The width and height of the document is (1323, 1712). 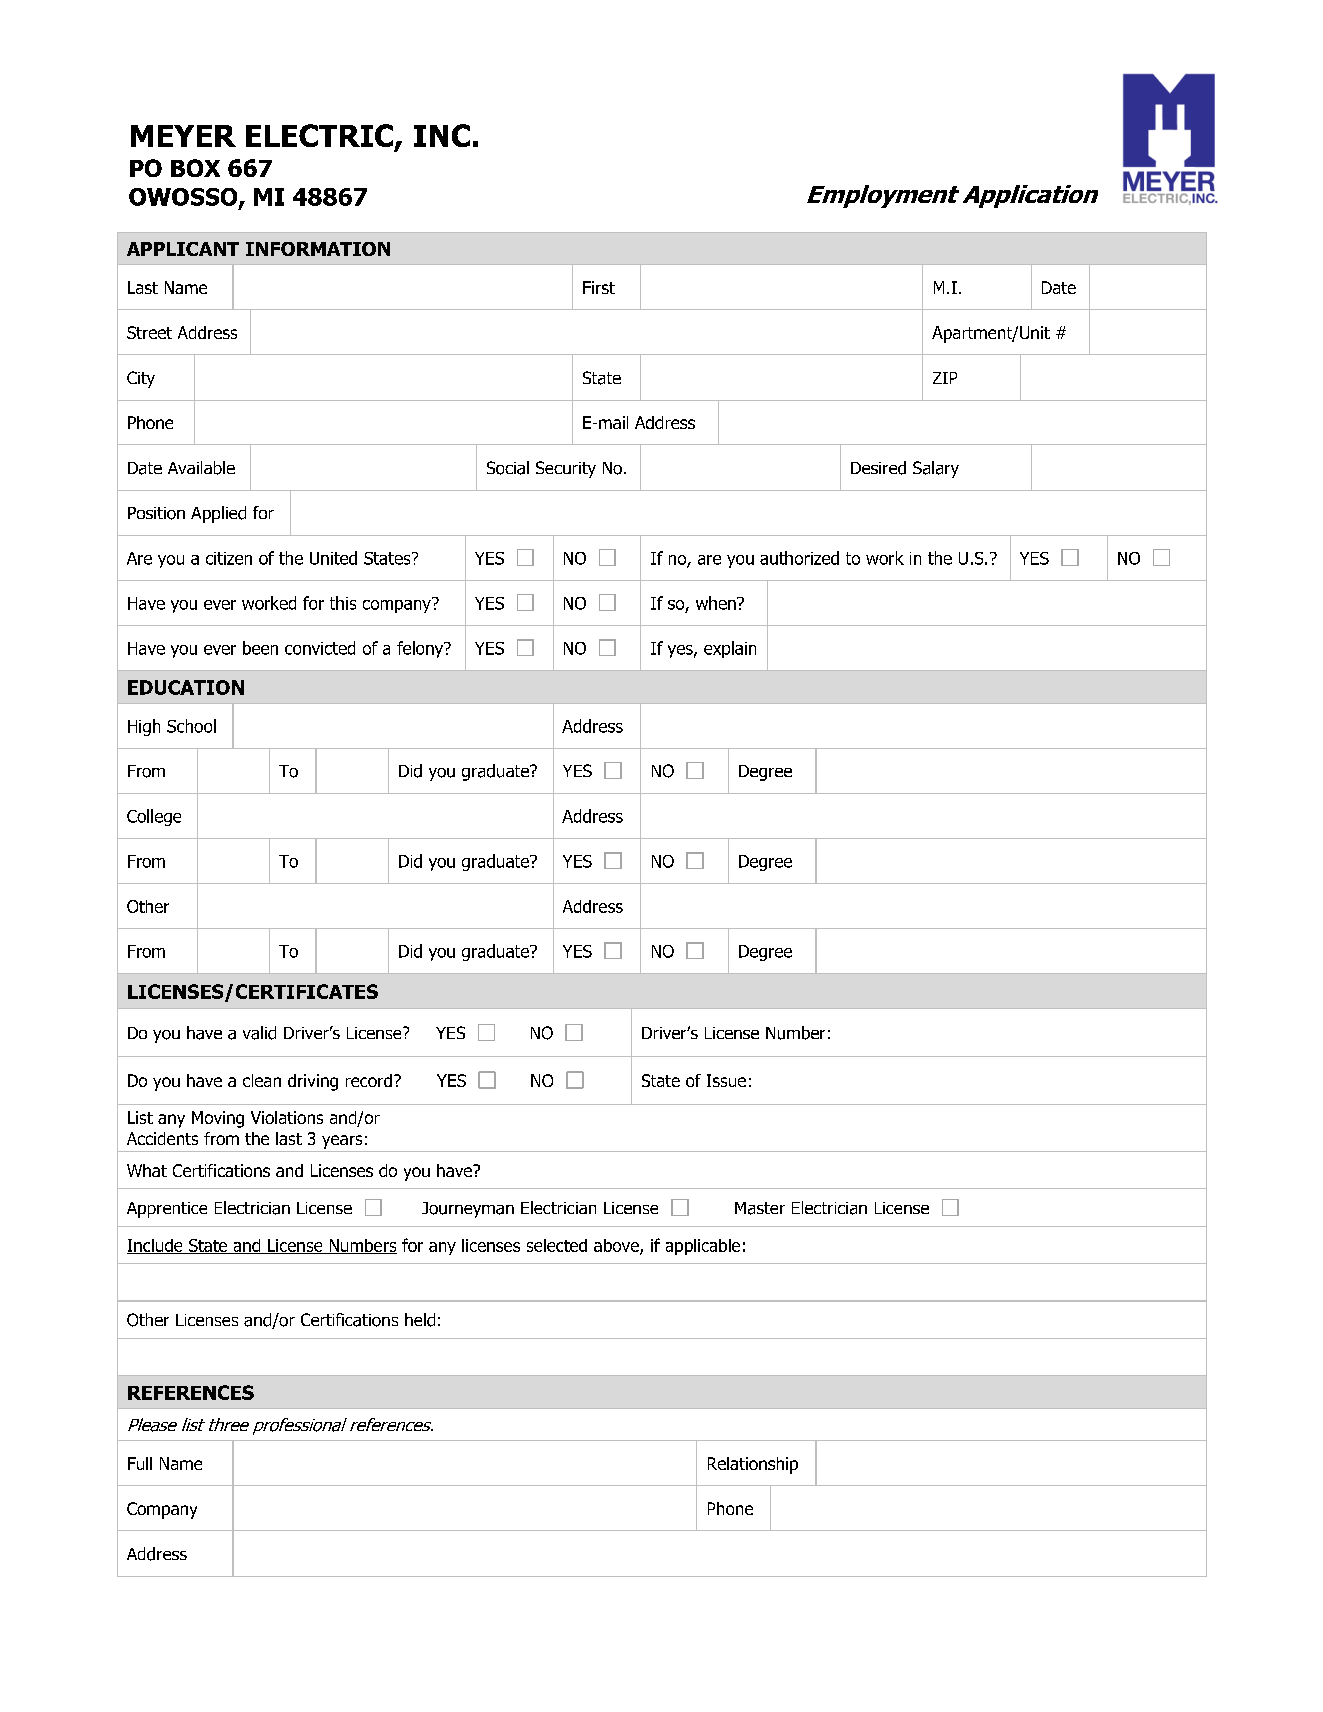 What do you see at coordinates (599, 287) in the document?
I see `First` at bounding box center [599, 287].
